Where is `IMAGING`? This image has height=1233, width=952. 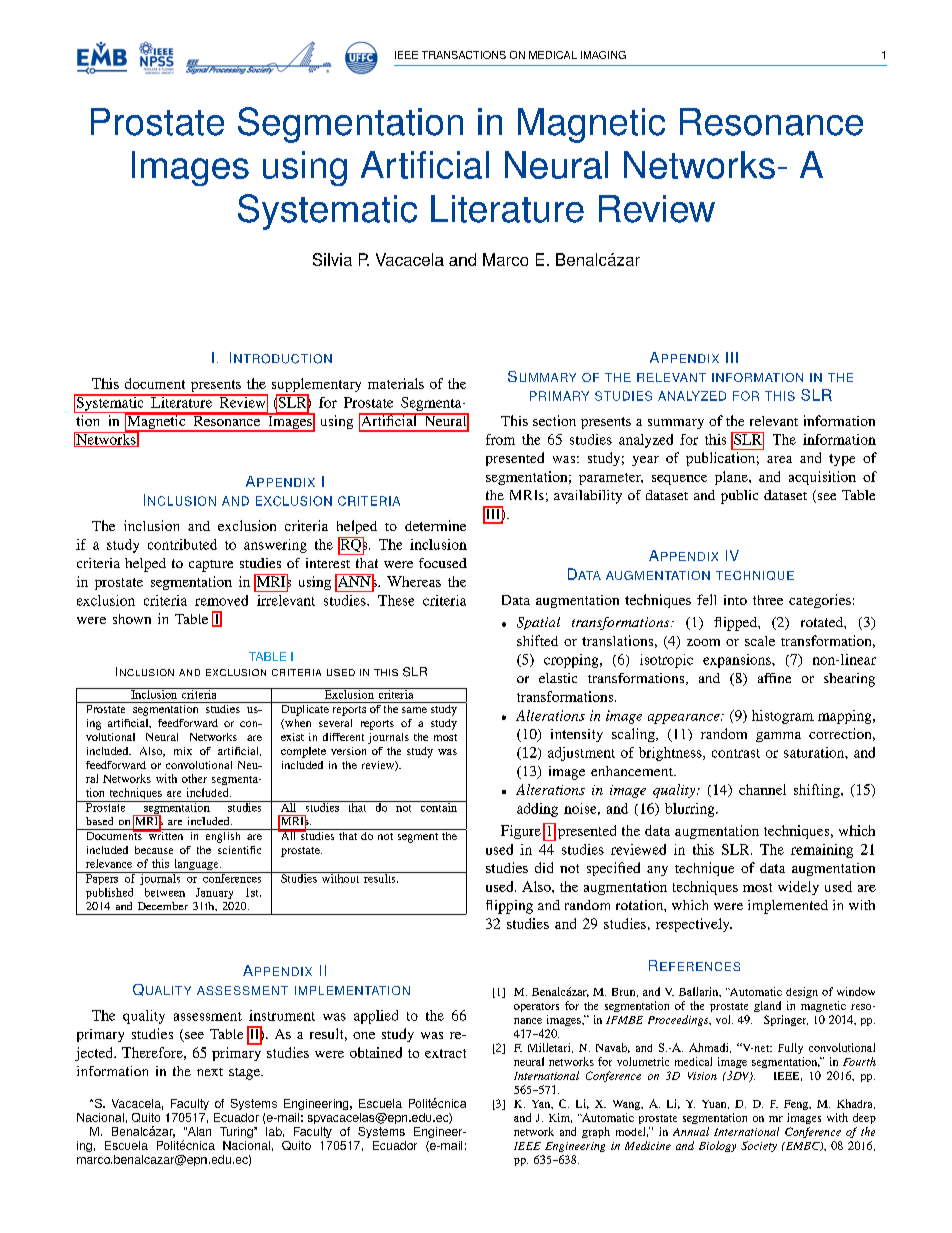 IMAGING is located at coordinates (603, 55).
